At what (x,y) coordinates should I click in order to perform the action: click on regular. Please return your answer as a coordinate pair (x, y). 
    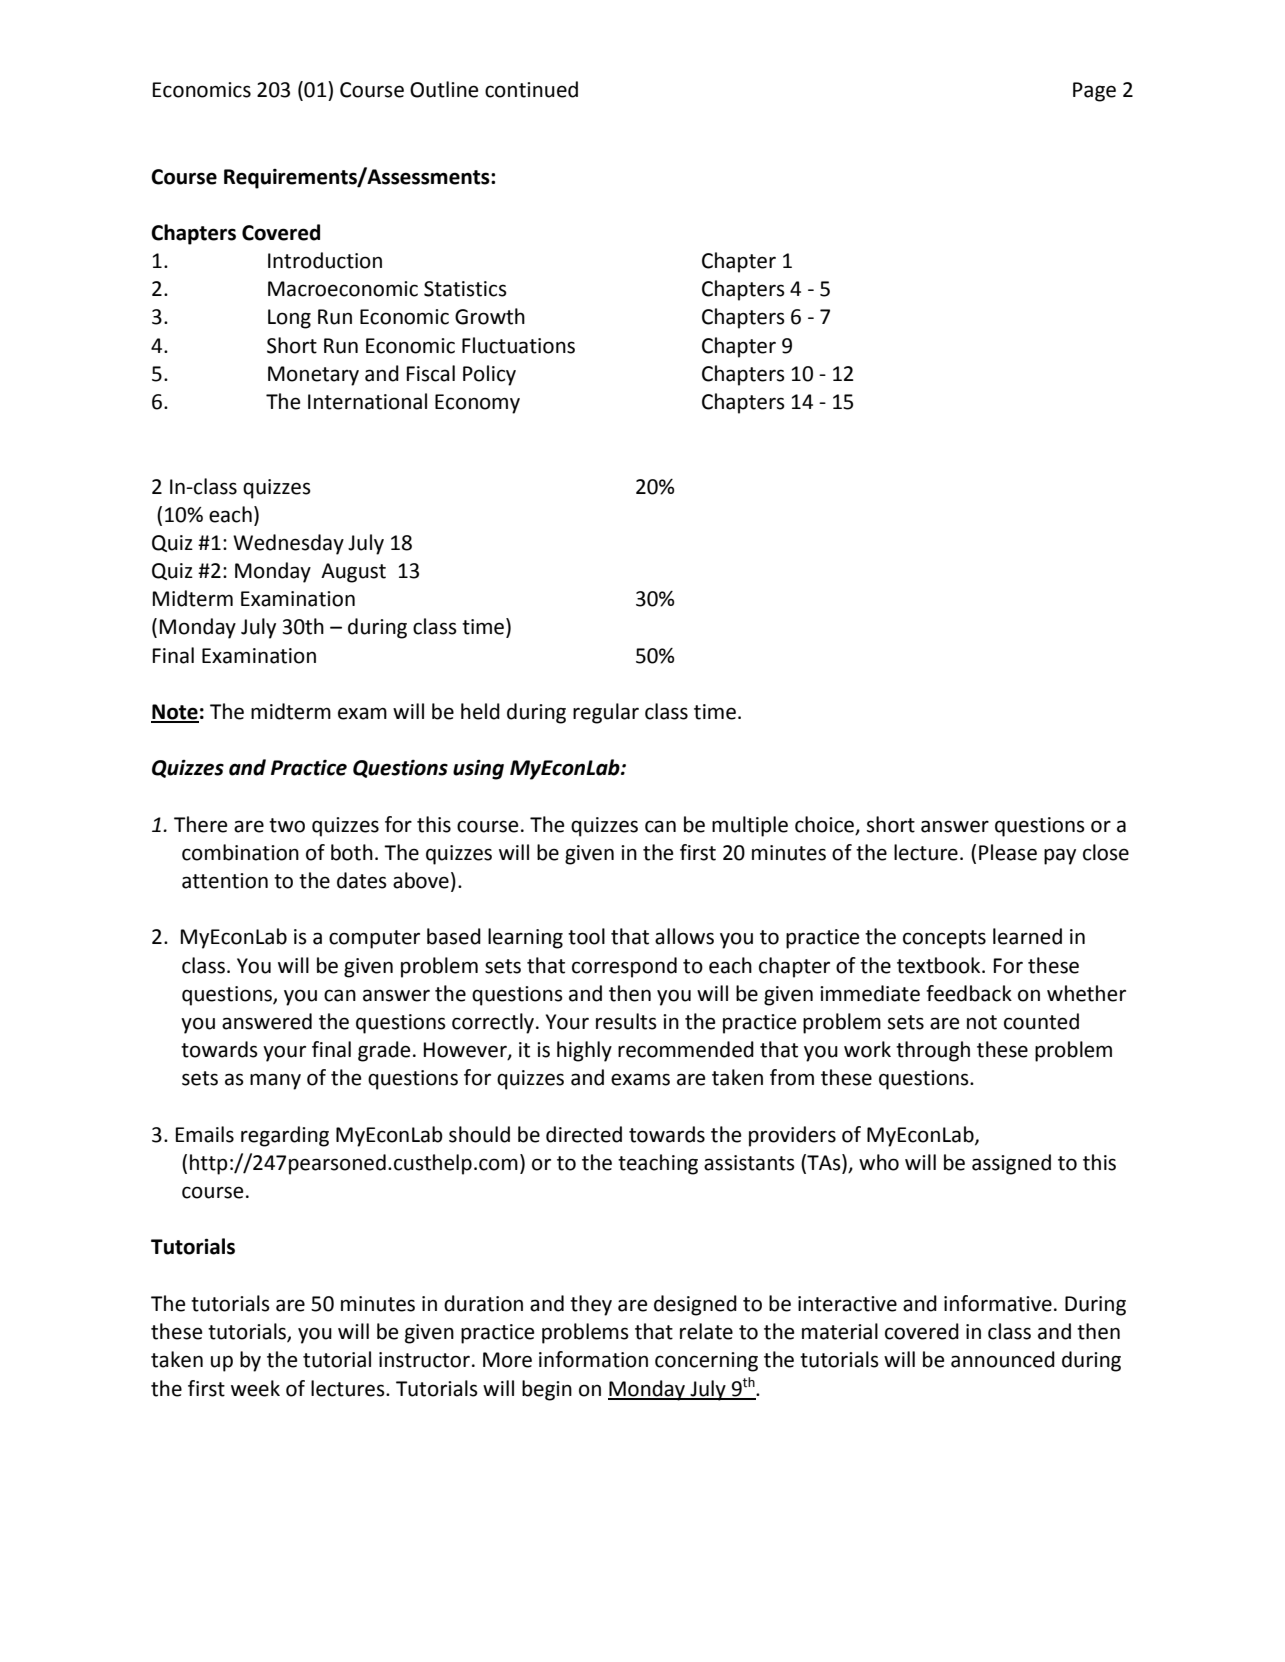
    Looking at the image, I should click on (606, 713).
